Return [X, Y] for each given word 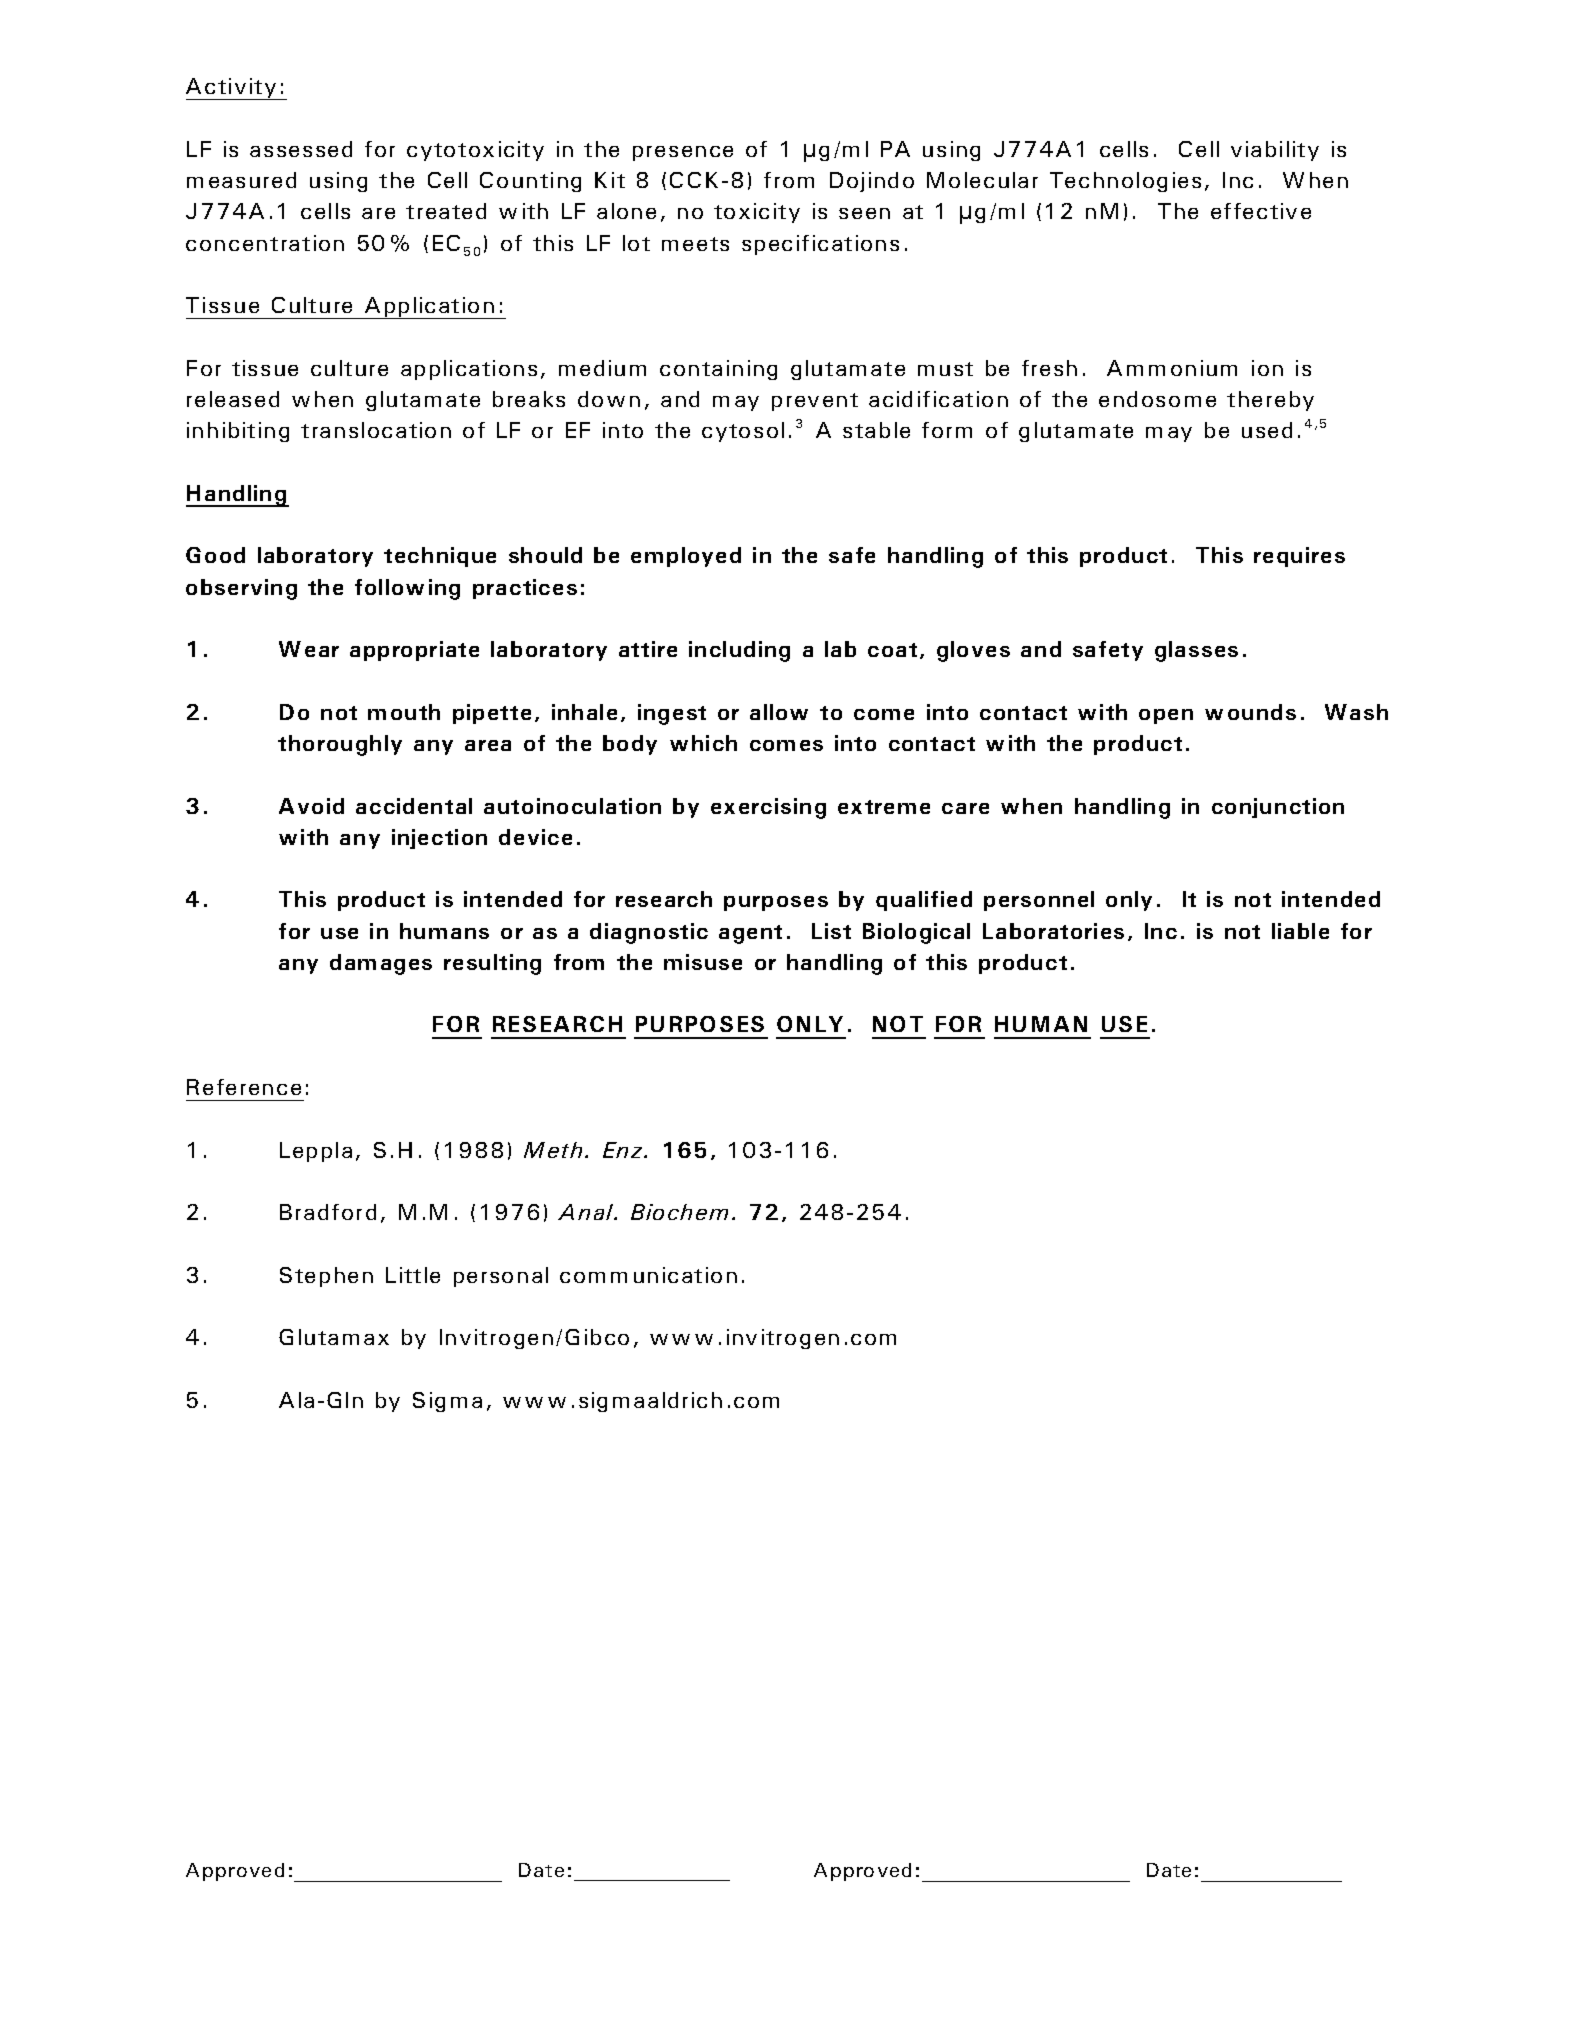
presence [683, 153]
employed [686, 557]
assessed [301, 149]
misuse [703, 962]
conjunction [1278, 808]
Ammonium [1172, 368]
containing [718, 370]
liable [1300, 931]
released [233, 399]
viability [1275, 151]
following [407, 589]
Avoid [311, 806]
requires [1299, 557]
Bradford [328, 1212]
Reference [244, 1087]
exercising [768, 808]
